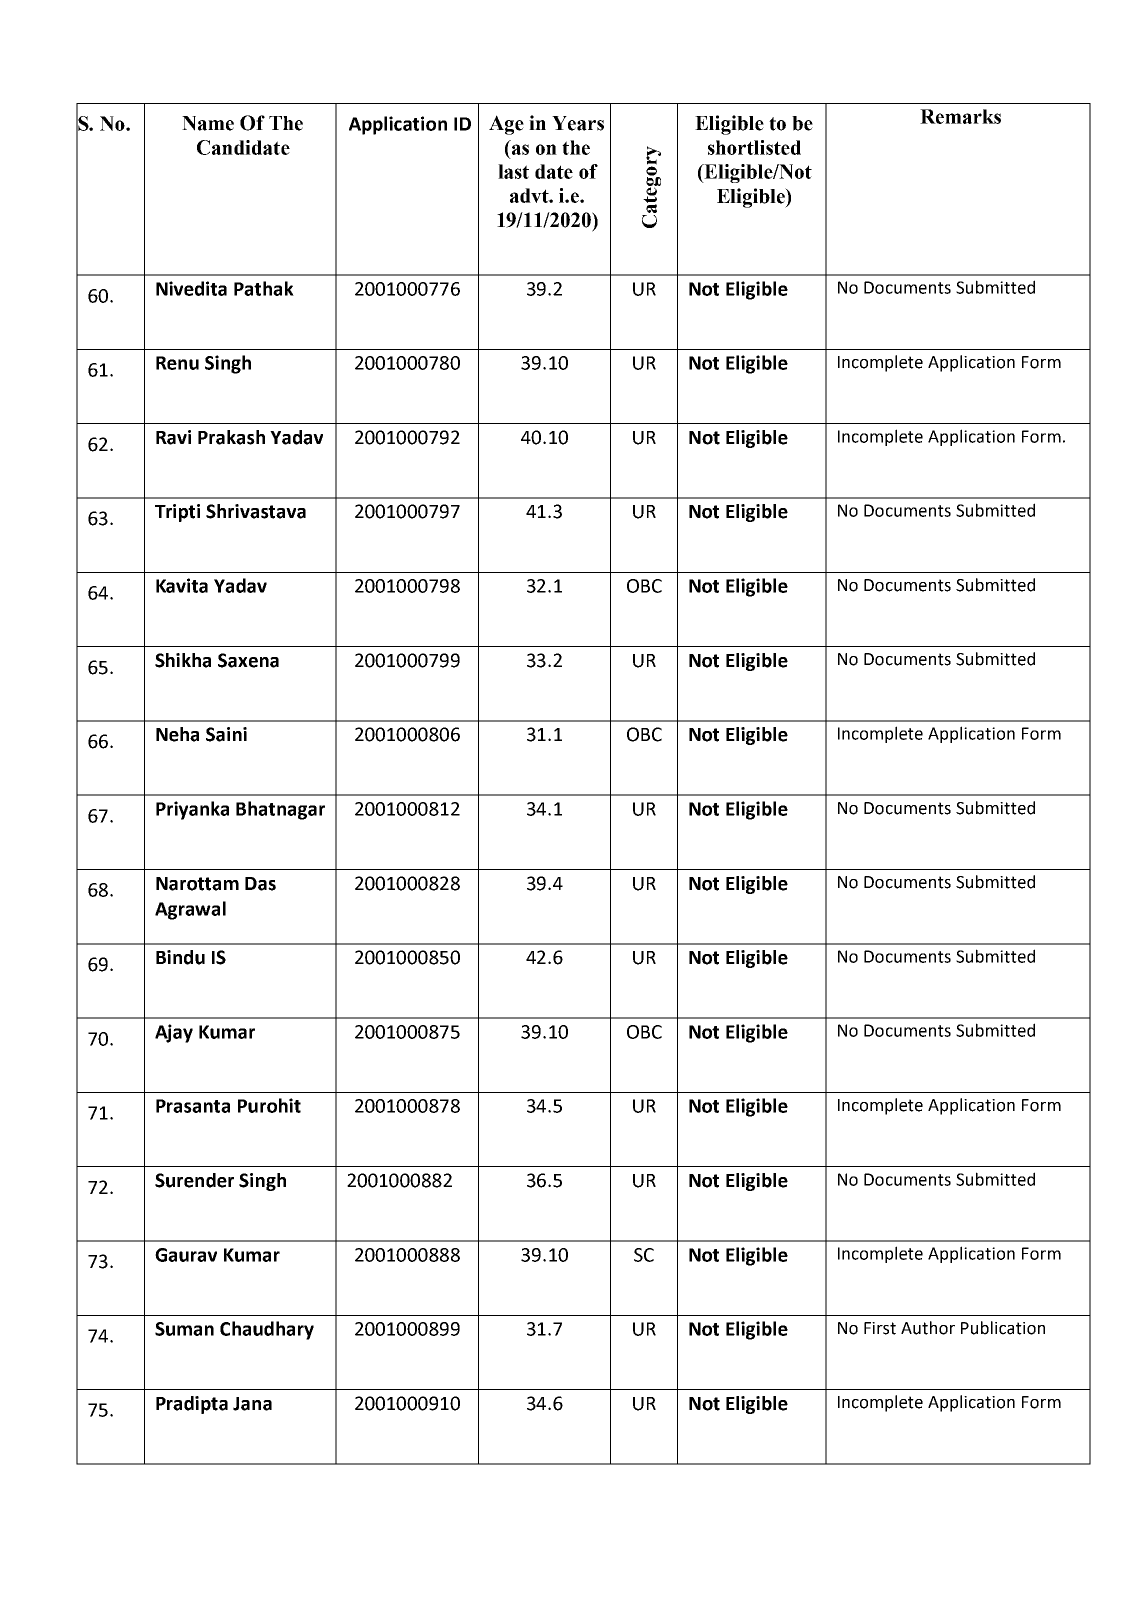  Describe the element at coordinates (880, 1328) in the screenshot. I see `First` at that location.
